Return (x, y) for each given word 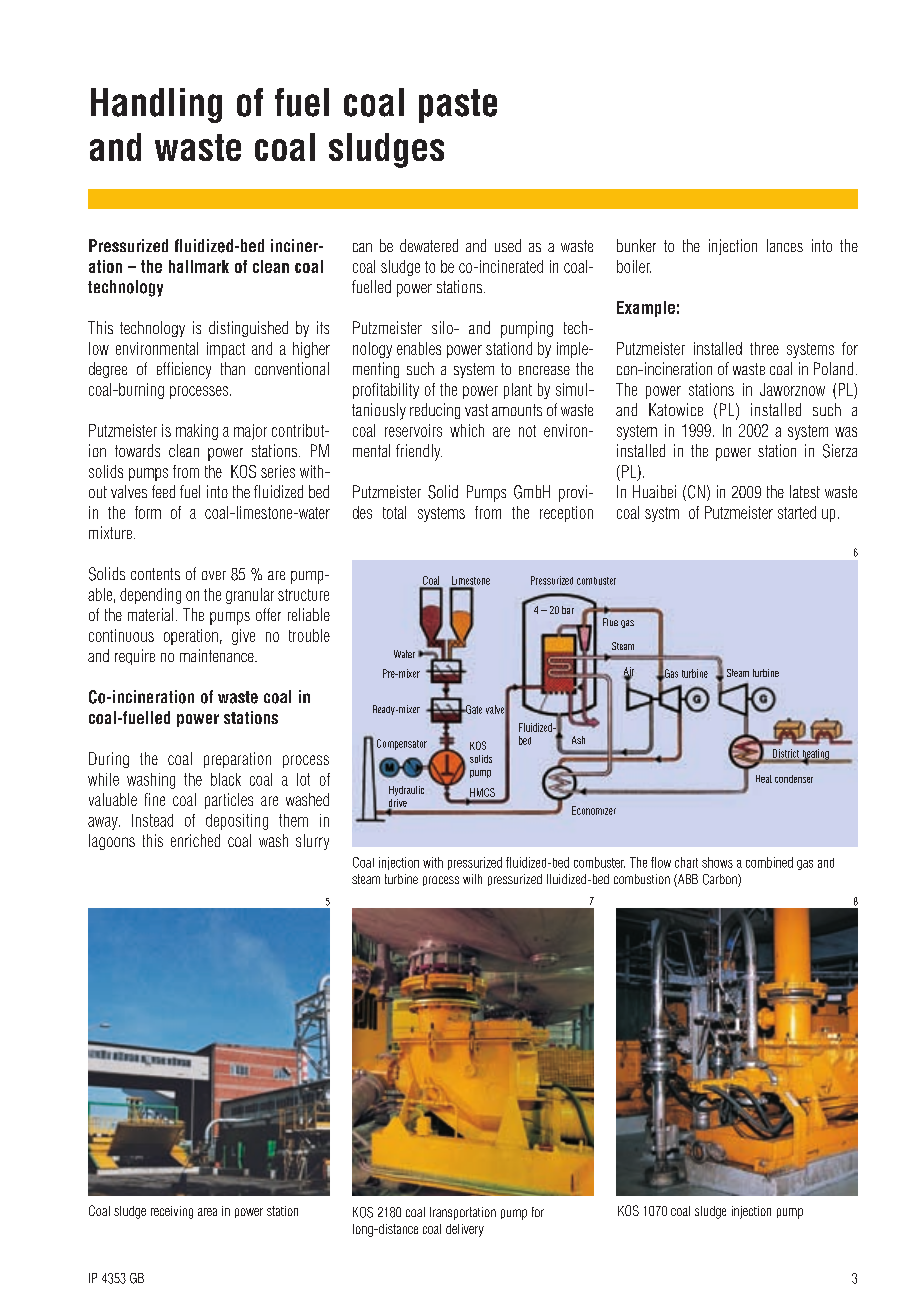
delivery (465, 1230)
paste (458, 106)
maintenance (218, 655)
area (207, 1212)
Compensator (402, 744)
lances (785, 245)
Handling (156, 105)
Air (629, 672)
